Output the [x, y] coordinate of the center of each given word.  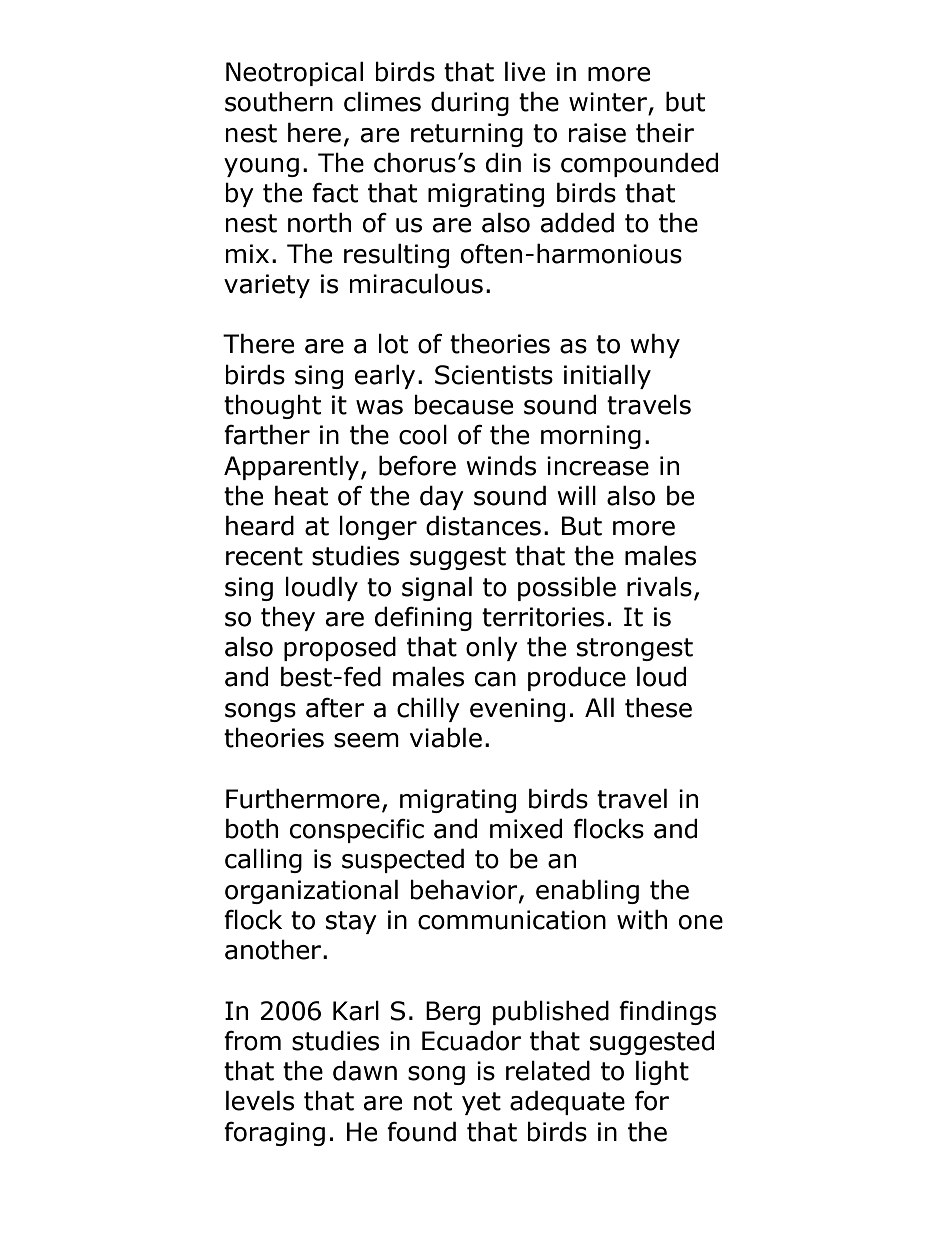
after [335, 708]
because [463, 405]
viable [446, 737]
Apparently [291, 467]
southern [279, 101]
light [662, 1072]
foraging [274, 1134]
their [665, 132]
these [658, 707]
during [470, 103]
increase [598, 466]
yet [481, 1103]
